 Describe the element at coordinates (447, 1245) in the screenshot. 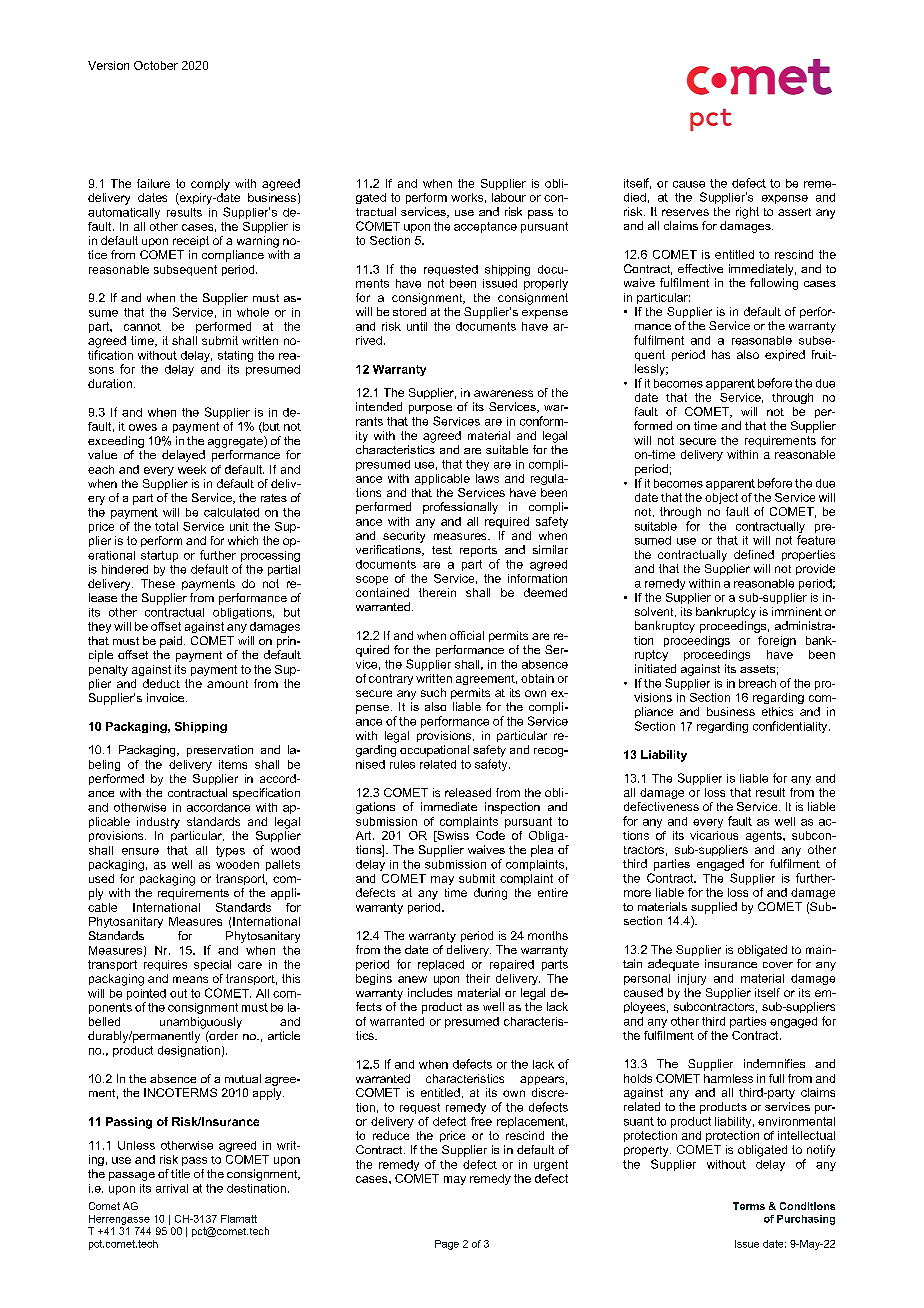

I see `Page` at that location.
